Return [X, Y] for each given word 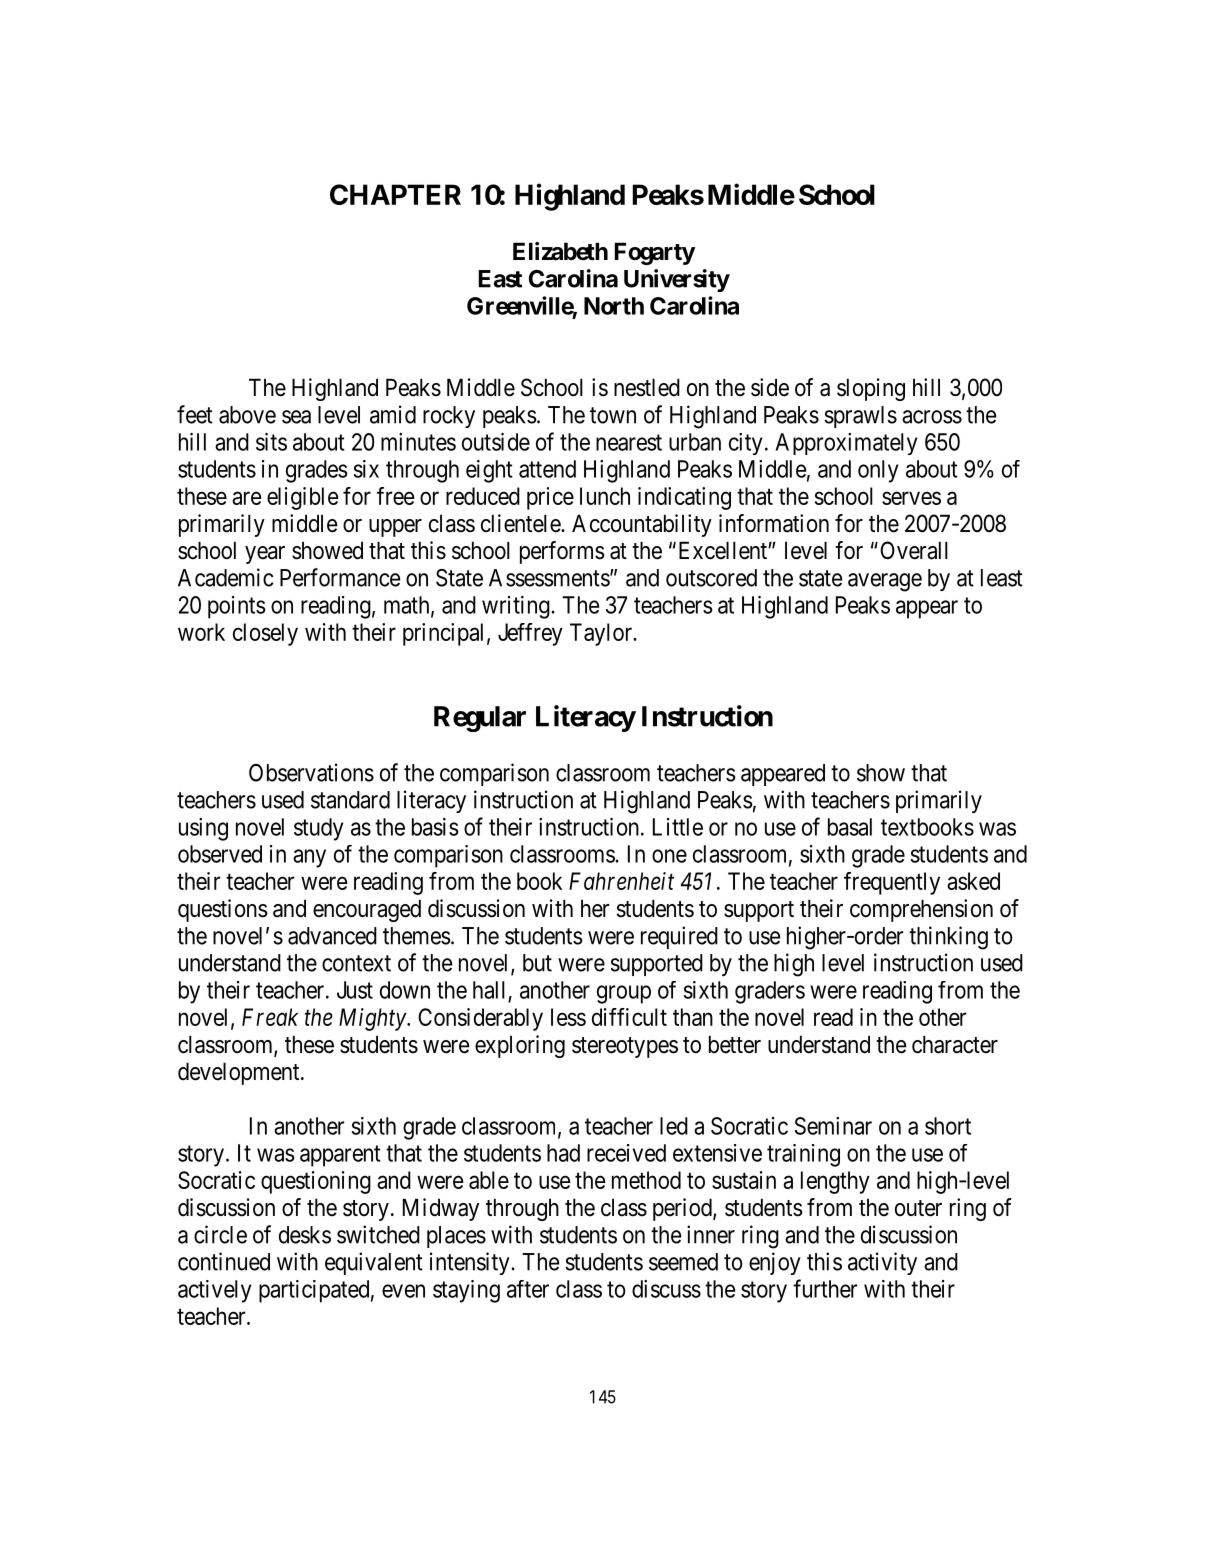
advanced [332, 936]
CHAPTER [395, 194]
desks [305, 1235]
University [677, 280]
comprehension [921, 910]
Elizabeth [560, 251]
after [528, 1289]
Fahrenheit [621, 881]
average [885, 582]
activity [882, 1263]
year [265, 555]
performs [562, 552]
